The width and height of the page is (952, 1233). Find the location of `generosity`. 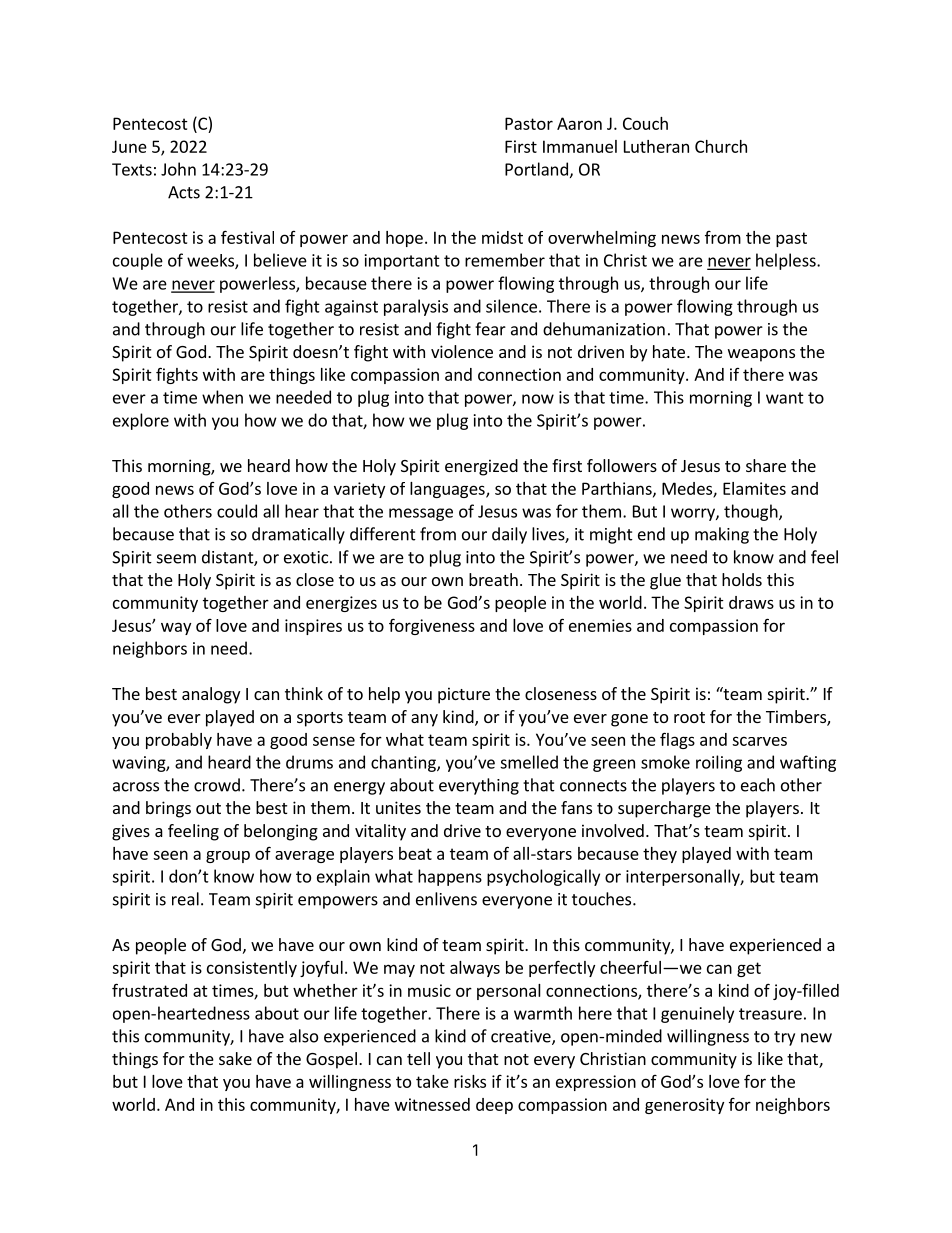

generosity is located at coordinates (684, 1106).
